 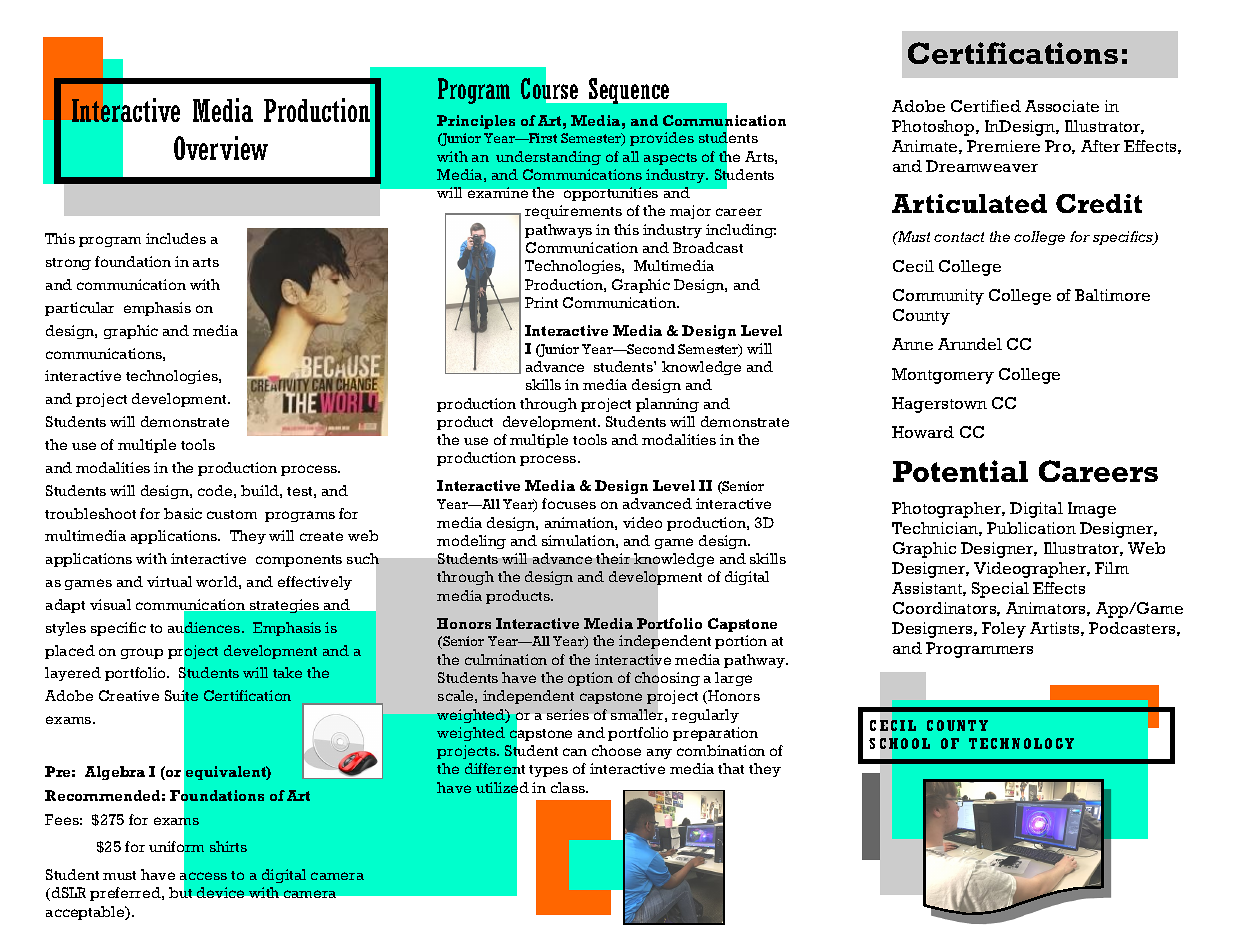 What do you see at coordinates (183, 513) in the screenshot?
I see `basic` at bounding box center [183, 513].
